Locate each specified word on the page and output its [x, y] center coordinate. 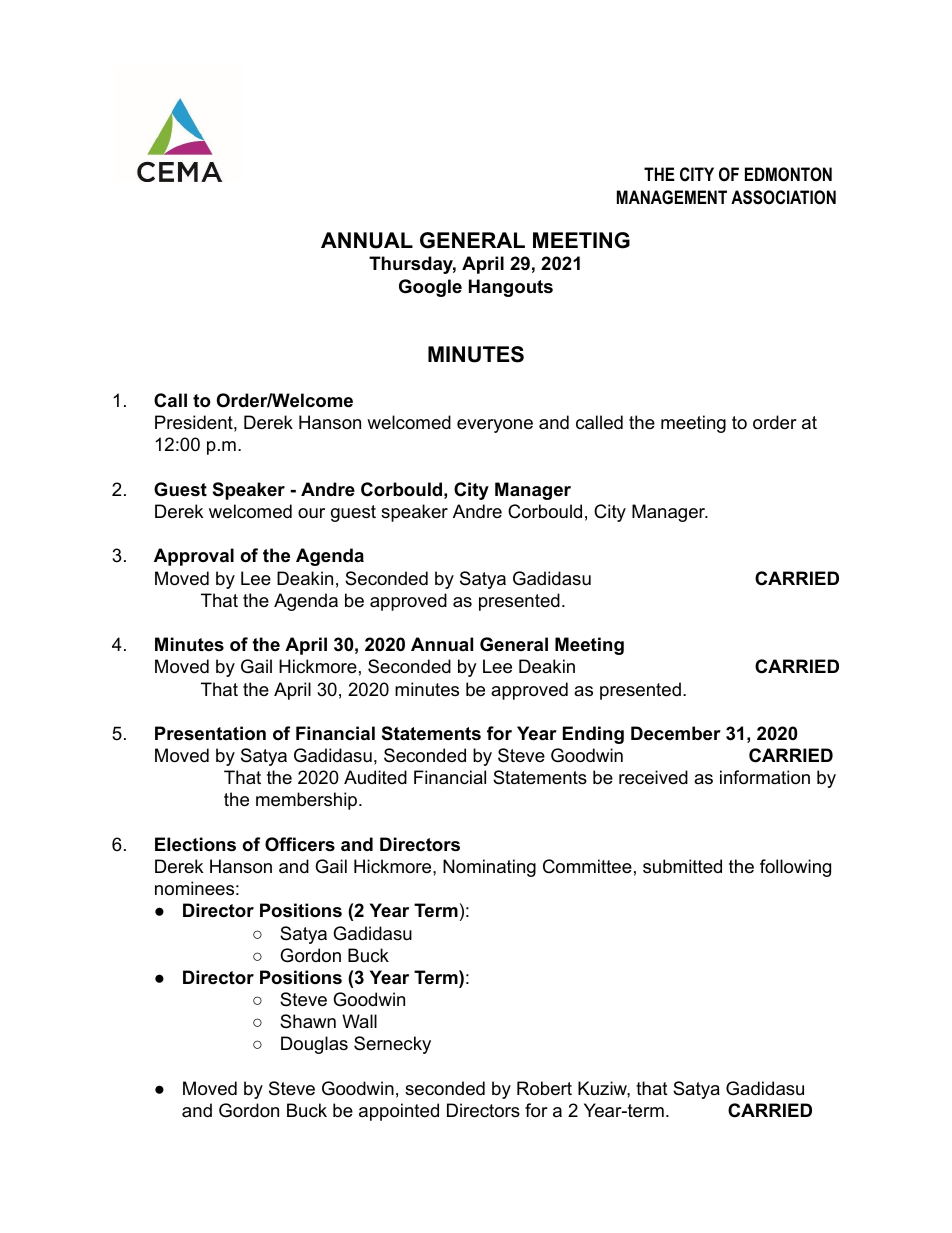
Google [430, 288]
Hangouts [511, 288]
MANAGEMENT [672, 197]
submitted [682, 866]
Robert [544, 1088]
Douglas [314, 1045]
